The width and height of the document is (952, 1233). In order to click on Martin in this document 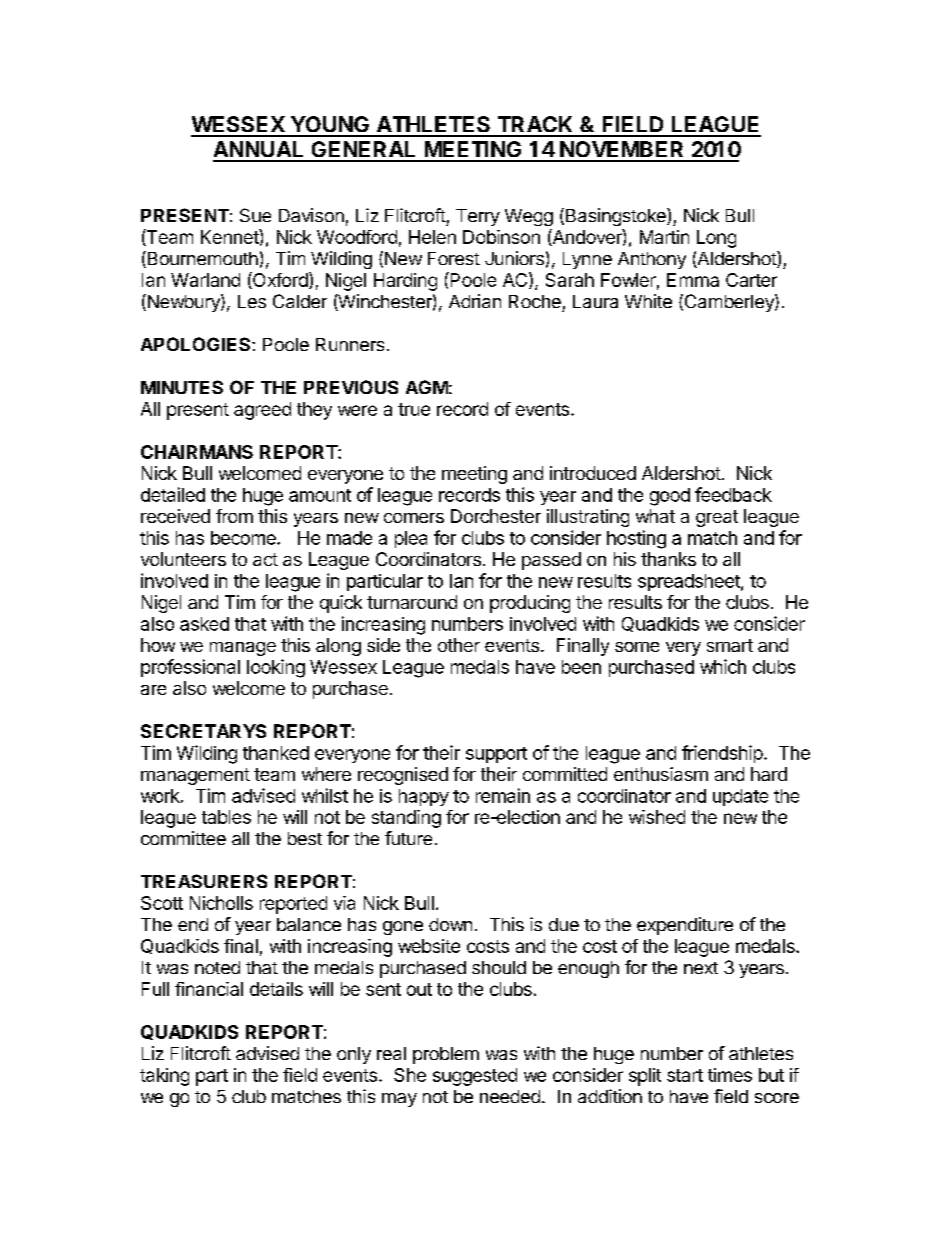, I will do `click(664, 237)`.
